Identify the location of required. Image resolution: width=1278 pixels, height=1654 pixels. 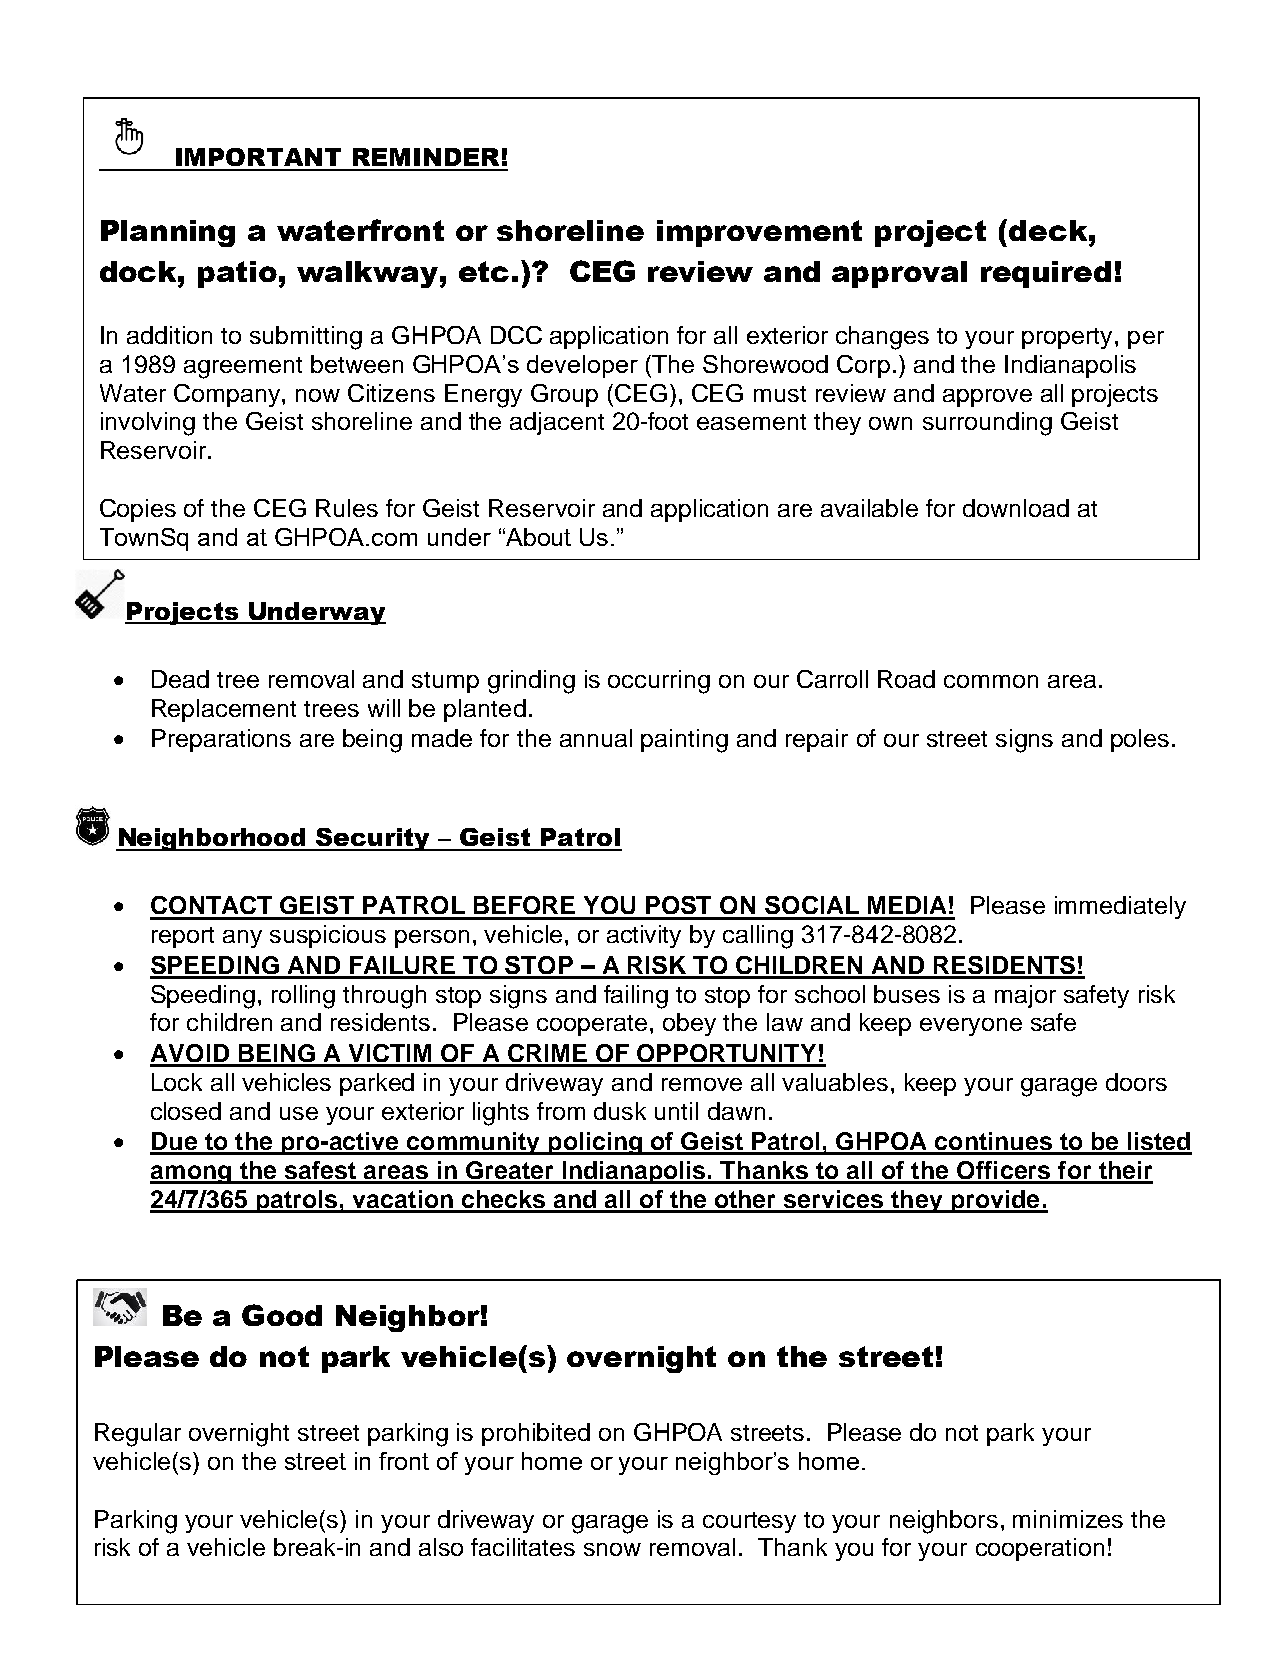
(1046, 274).
